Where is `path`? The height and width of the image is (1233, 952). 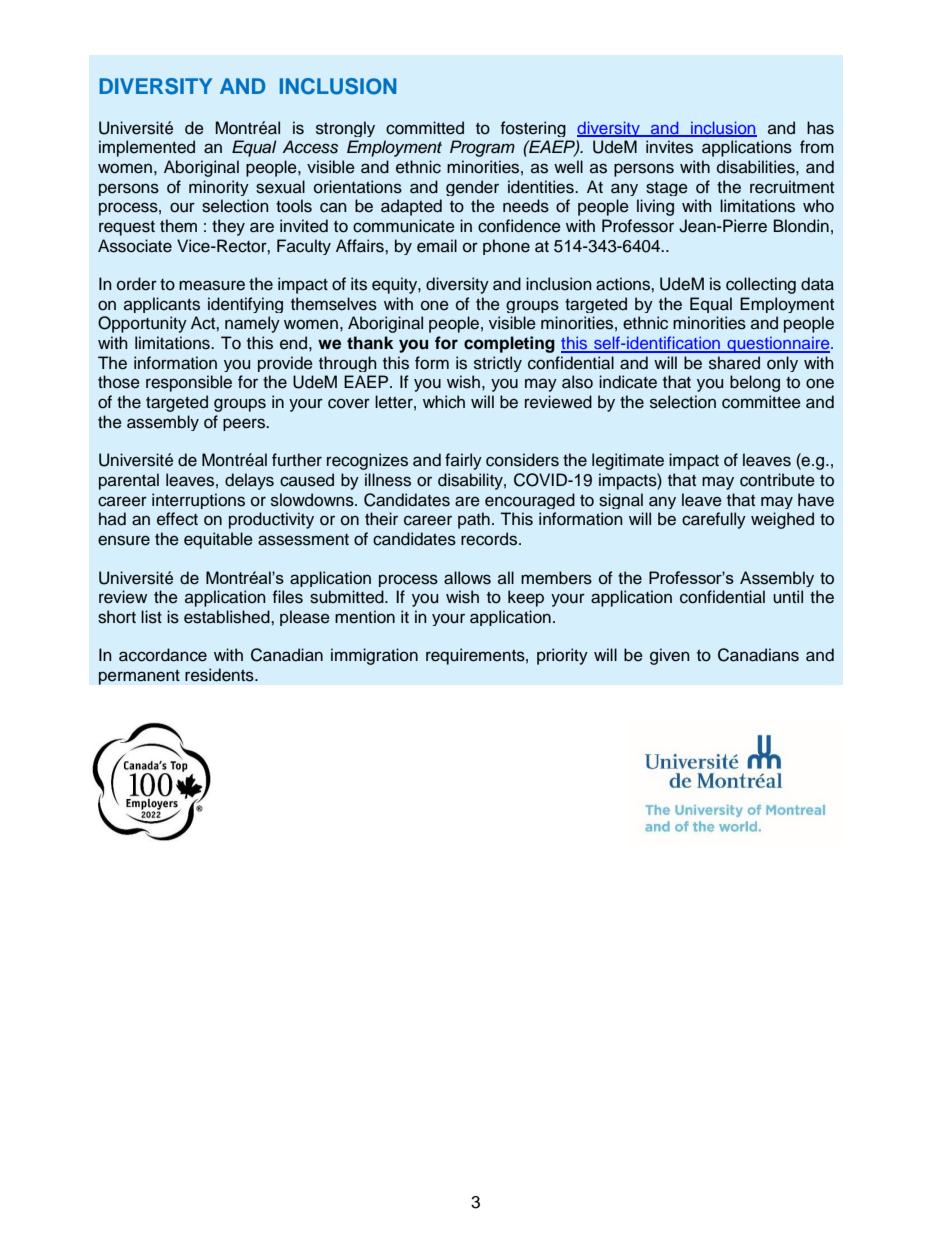
path is located at coordinates (474, 520).
